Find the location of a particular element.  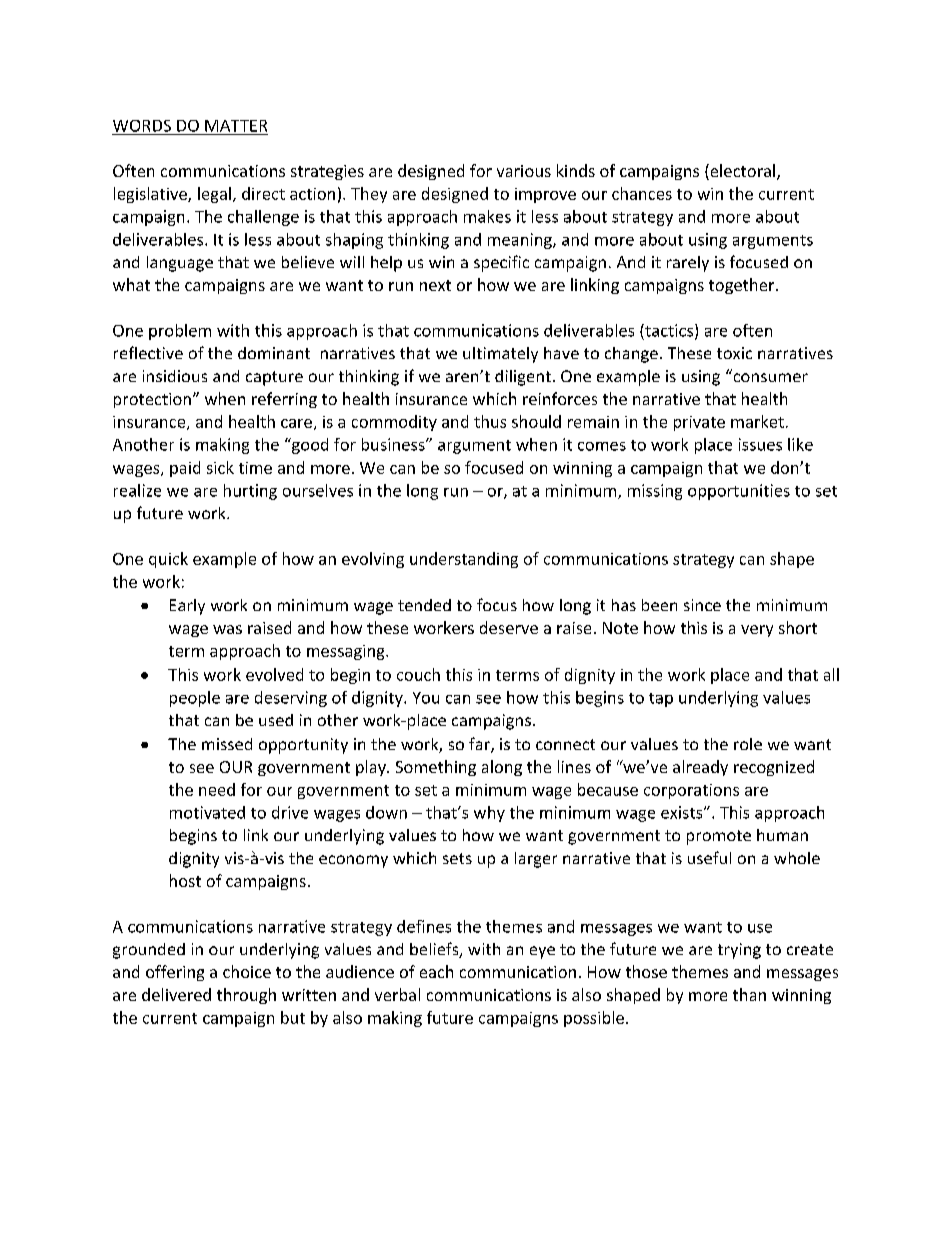

since is located at coordinates (702, 605).
